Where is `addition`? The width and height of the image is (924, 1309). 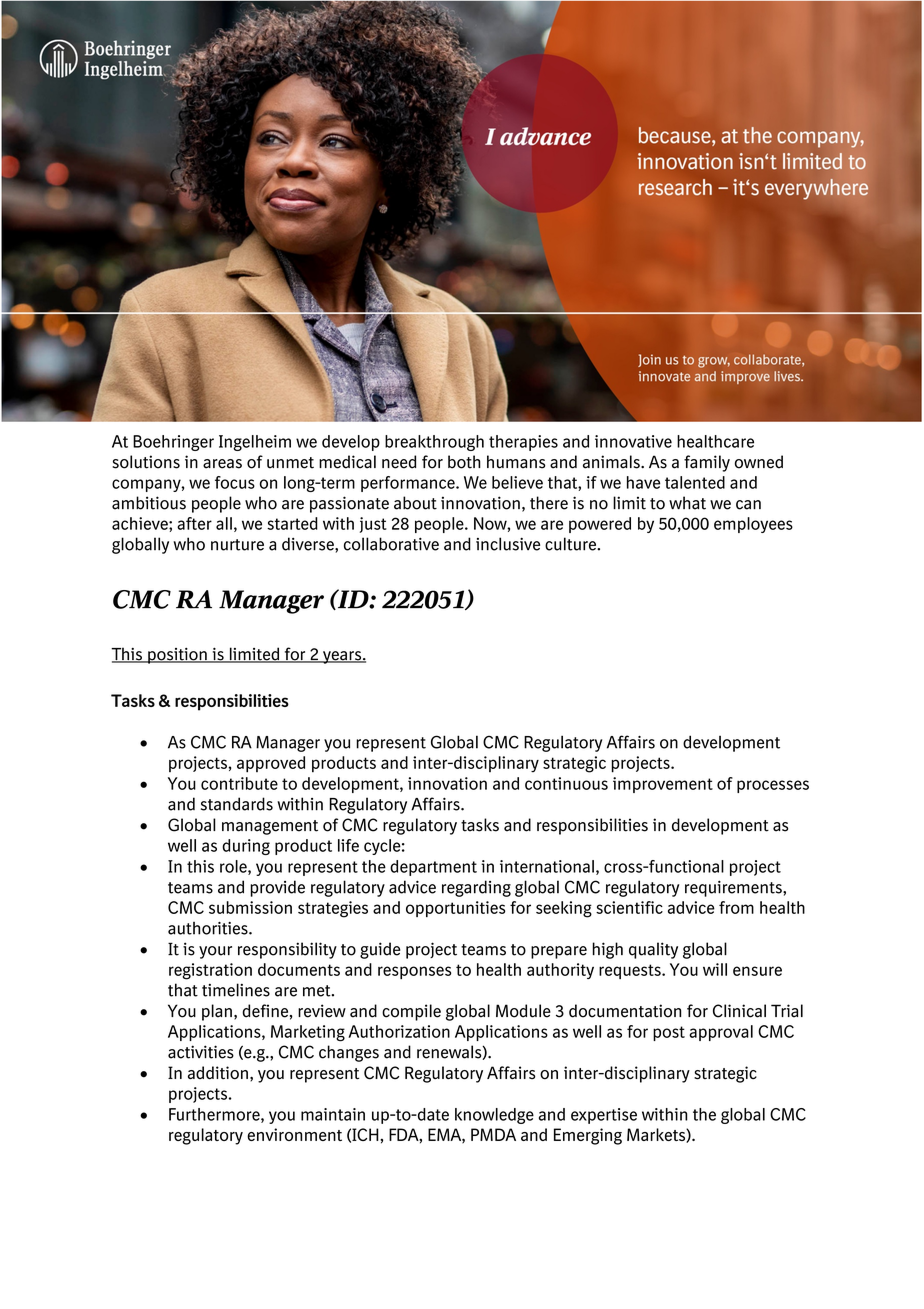 addition is located at coordinates (218, 1073).
